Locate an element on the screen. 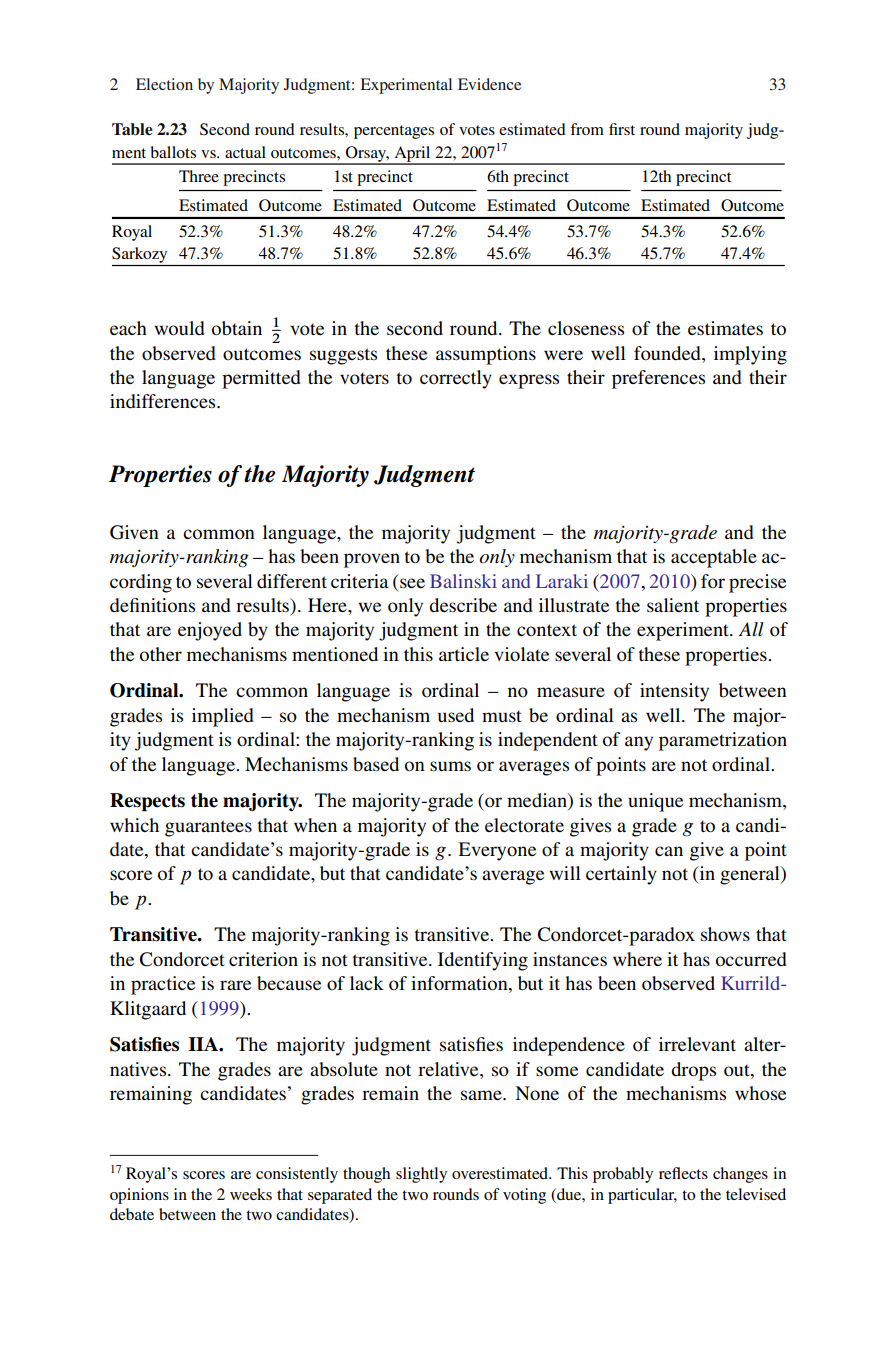 This screenshot has height=1360, width=896. intensity is located at coordinates (674, 692).
